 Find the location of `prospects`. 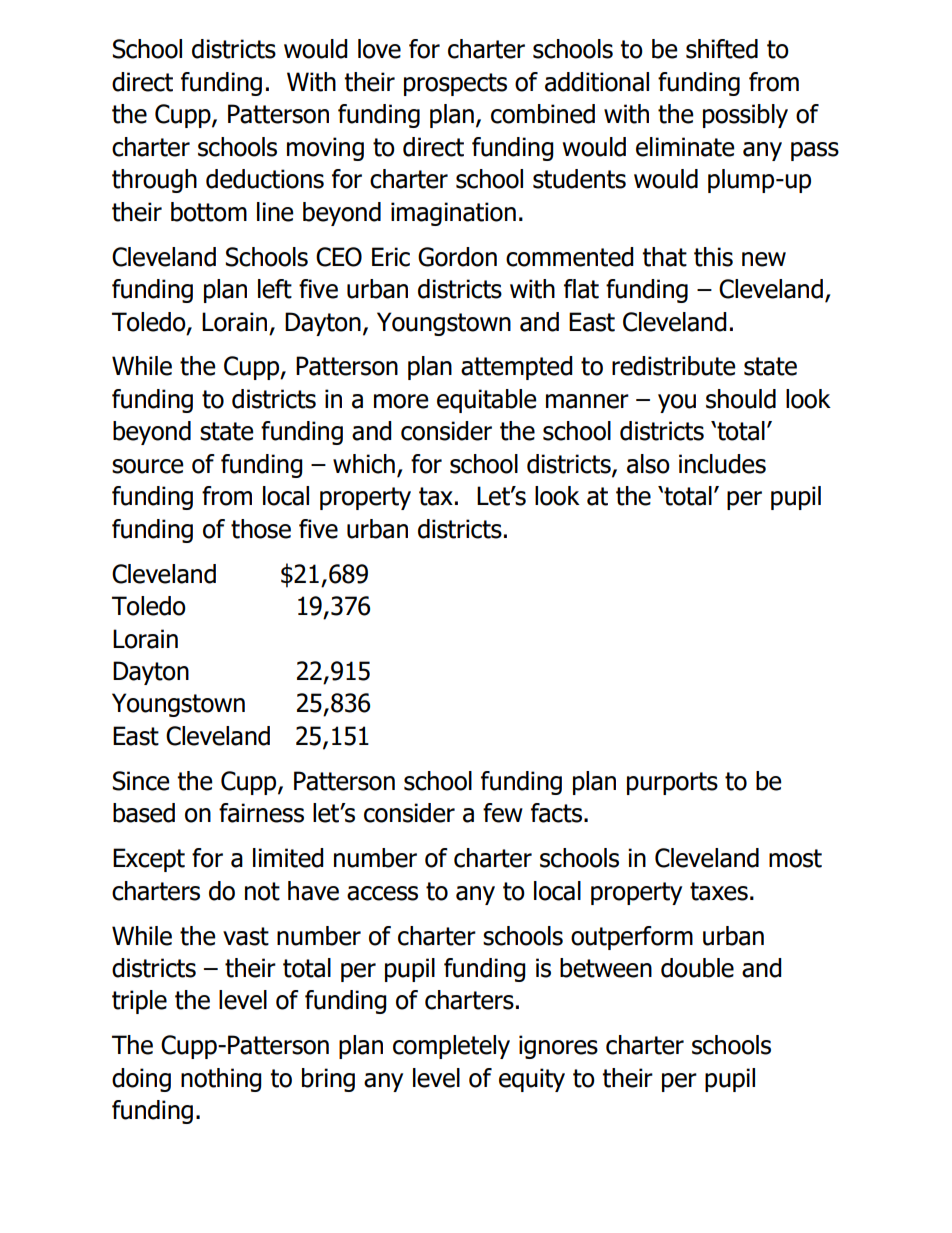

prospects is located at coordinates (455, 84).
